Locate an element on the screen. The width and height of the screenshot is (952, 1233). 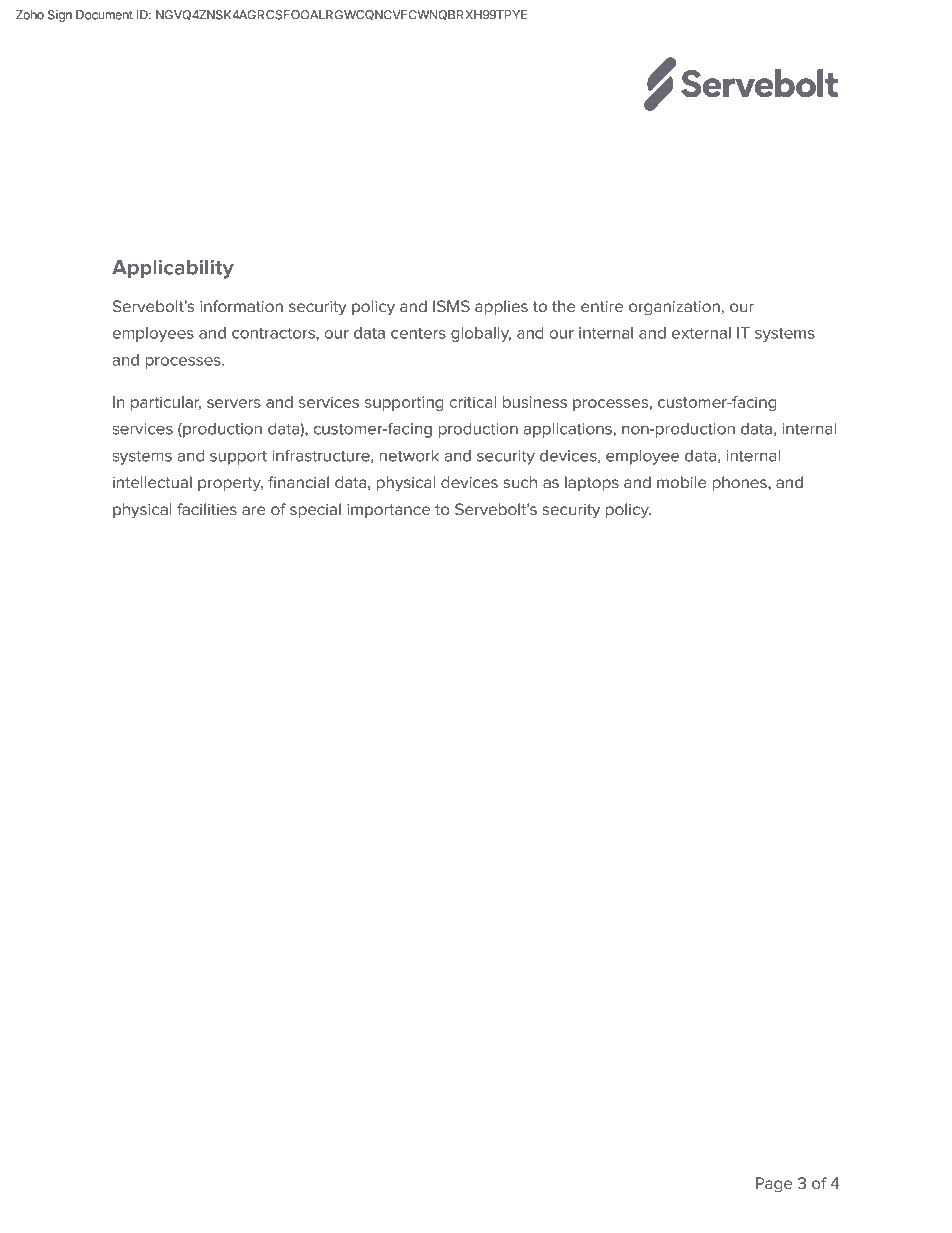
mobile is located at coordinates (682, 482).
